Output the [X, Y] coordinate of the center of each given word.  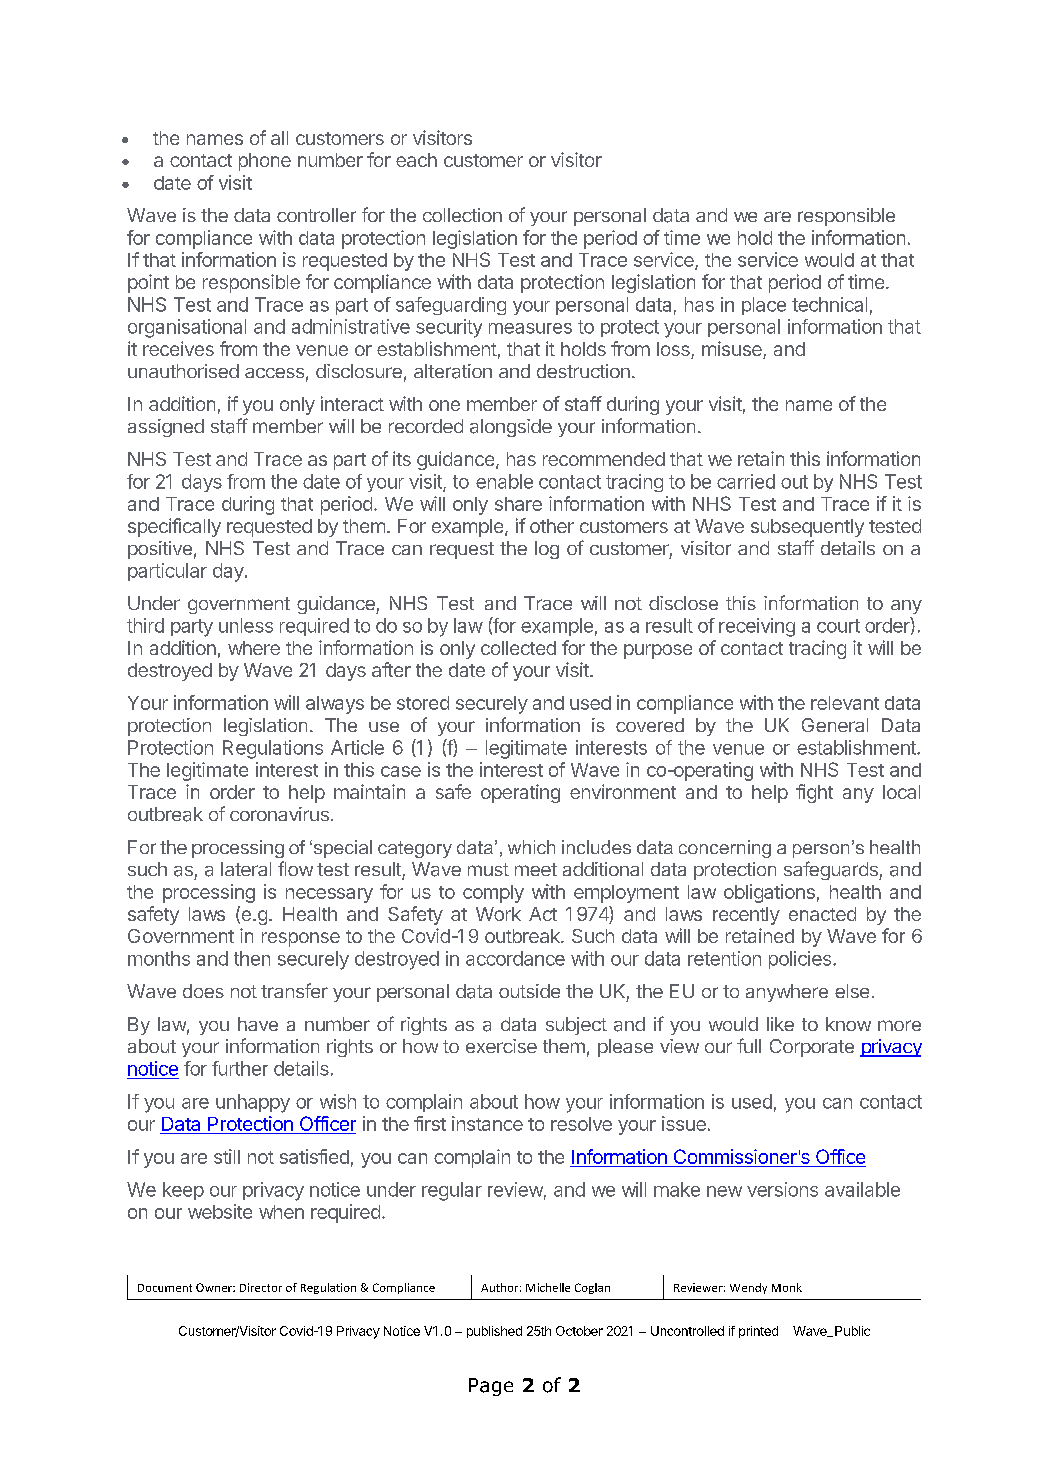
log [547, 550]
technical [829, 304]
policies [801, 960]
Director [261, 1287]
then [252, 958]
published [494, 1332]
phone [265, 162]
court [838, 626]
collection [462, 215]
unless [246, 625]
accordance [515, 958]
